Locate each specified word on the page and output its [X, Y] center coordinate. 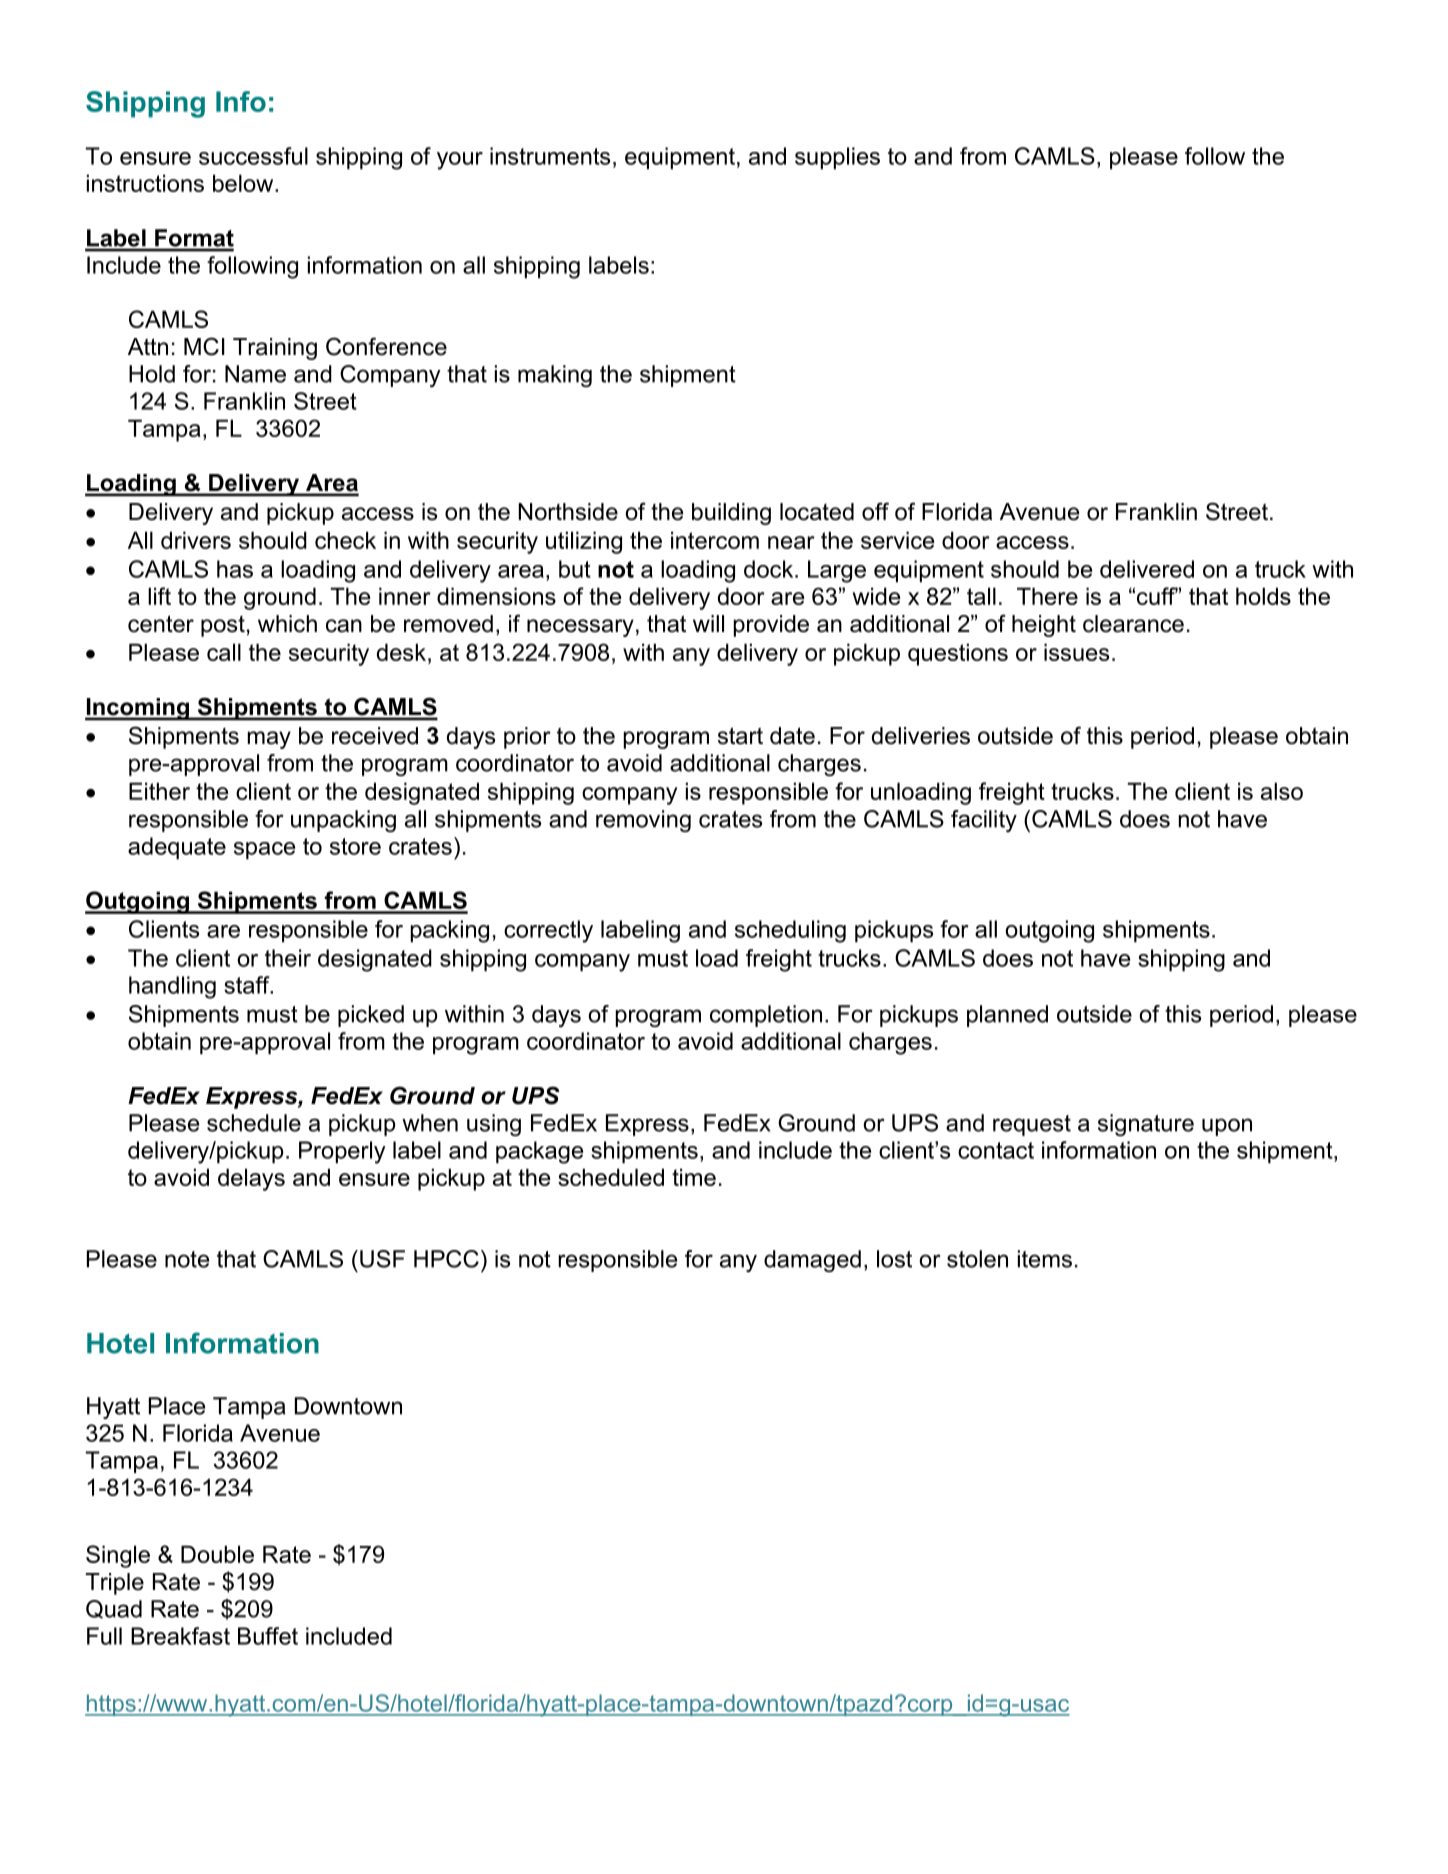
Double [217, 1554]
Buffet [268, 1636]
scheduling [790, 931]
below [244, 183]
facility [984, 821]
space [264, 851]
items [1045, 1259]
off [875, 511]
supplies [837, 158]
